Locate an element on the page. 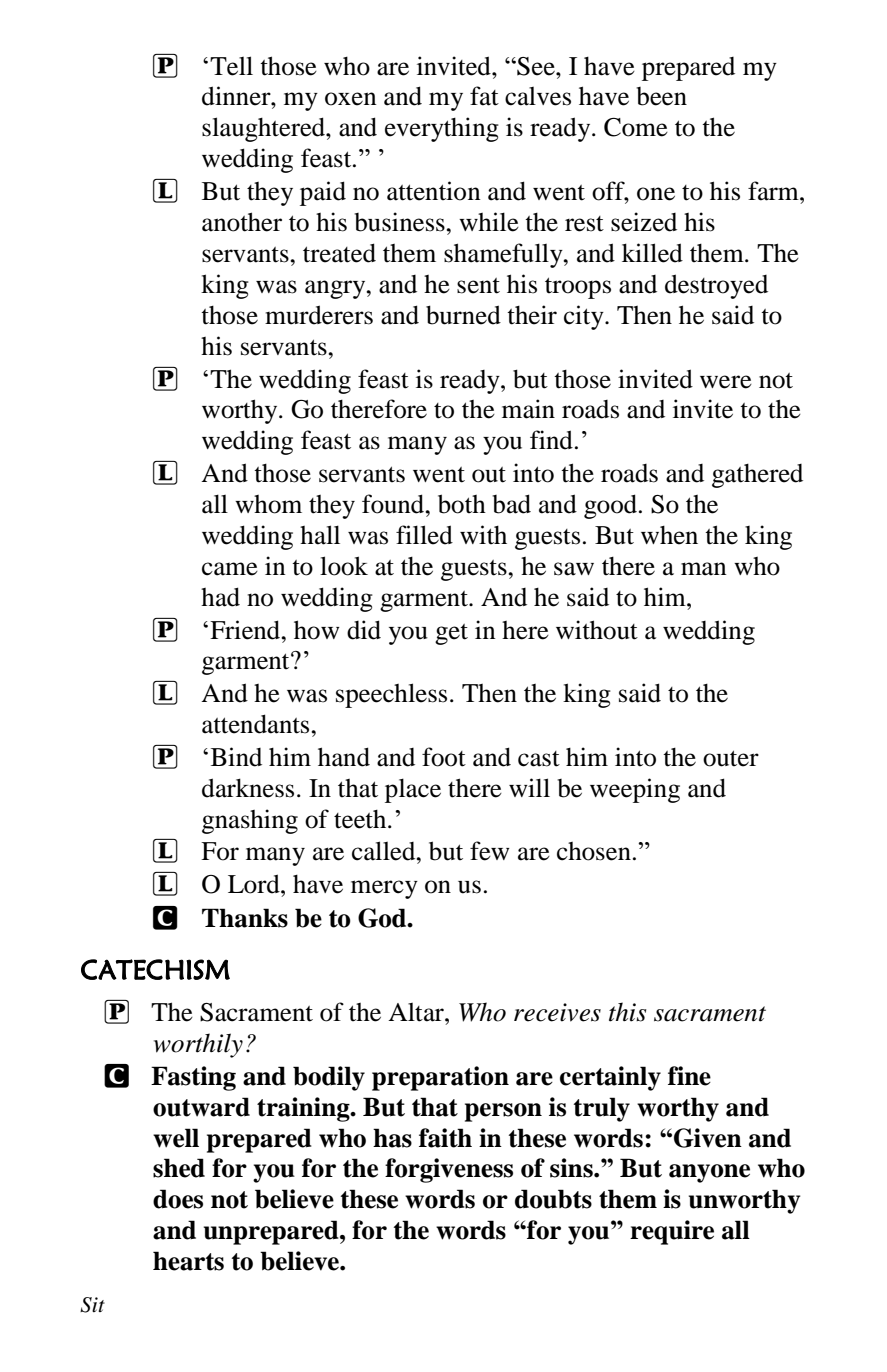 The height and width of the page is (1372, 887). Tell is located at coordinates (231, 66).
